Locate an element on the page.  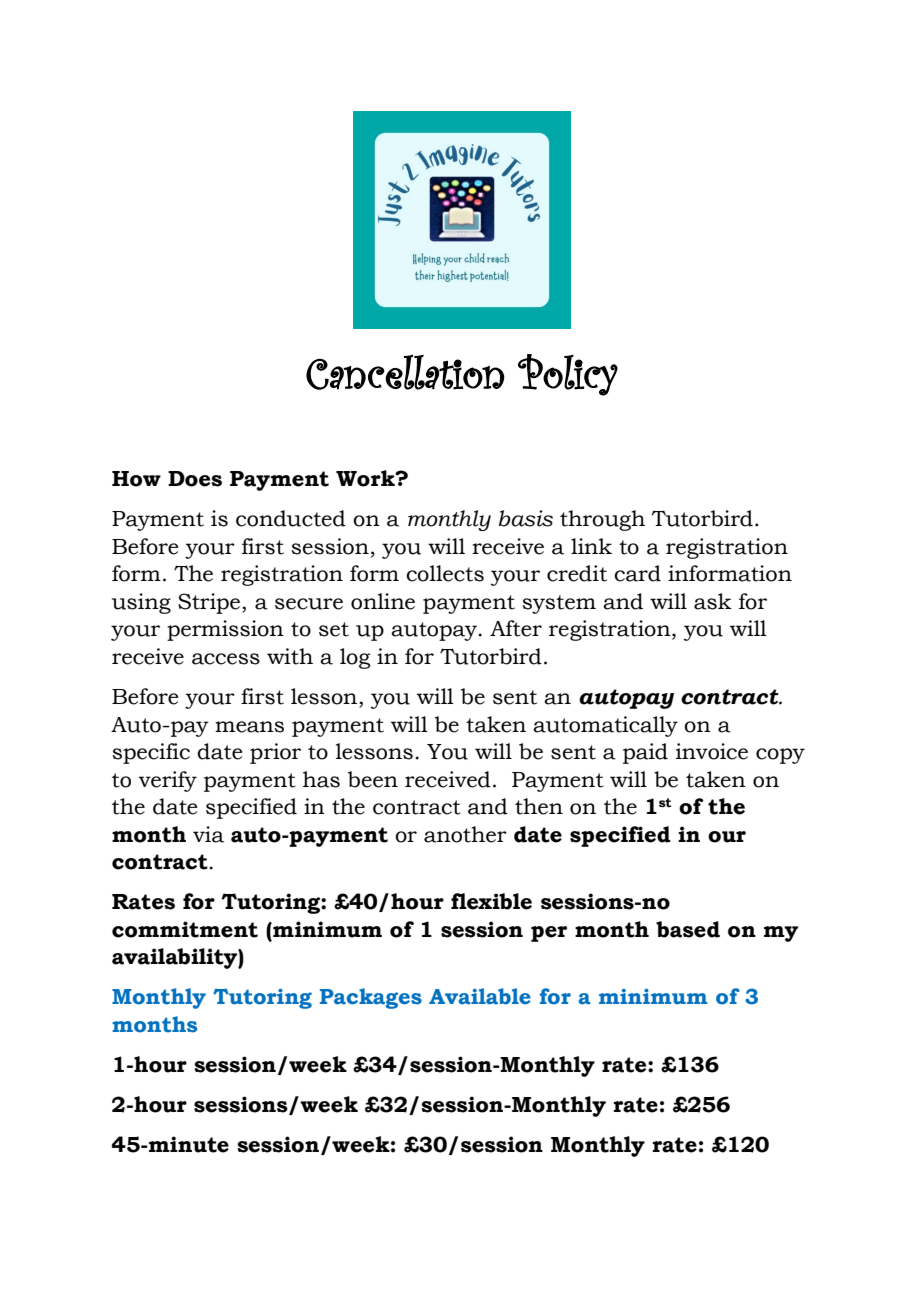
commitment is located at coordinates (185, 929).
